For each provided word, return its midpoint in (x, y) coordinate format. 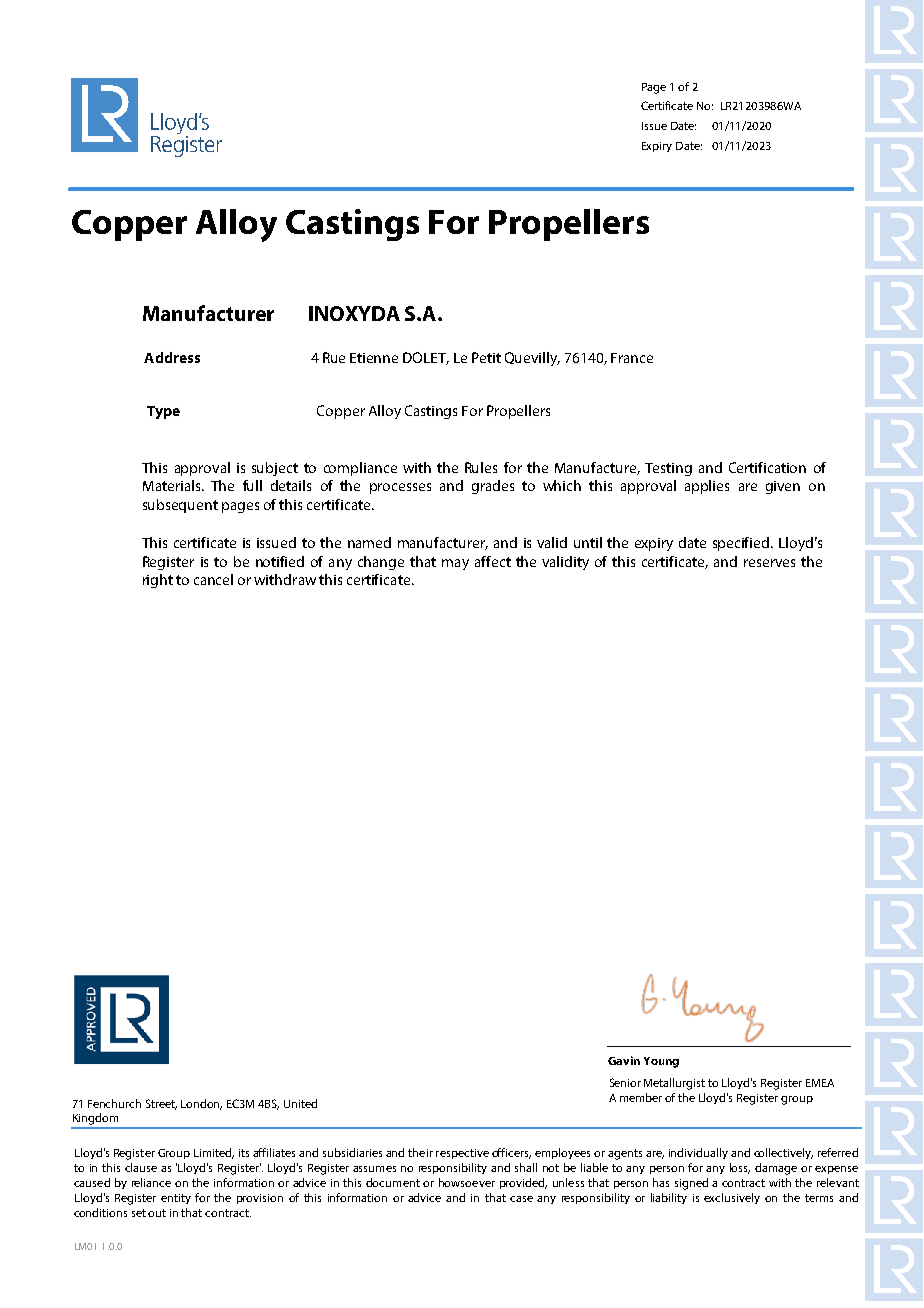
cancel (213, 579)
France (632, 358)
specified (742, 544)
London (201, 1104)
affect (493, 561)
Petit (486, 357)
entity (176, 1199)
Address (172, 357)
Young (661, 1062)
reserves (769, 563)
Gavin (624, 1060)
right (158, 581)
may (455, 564)
